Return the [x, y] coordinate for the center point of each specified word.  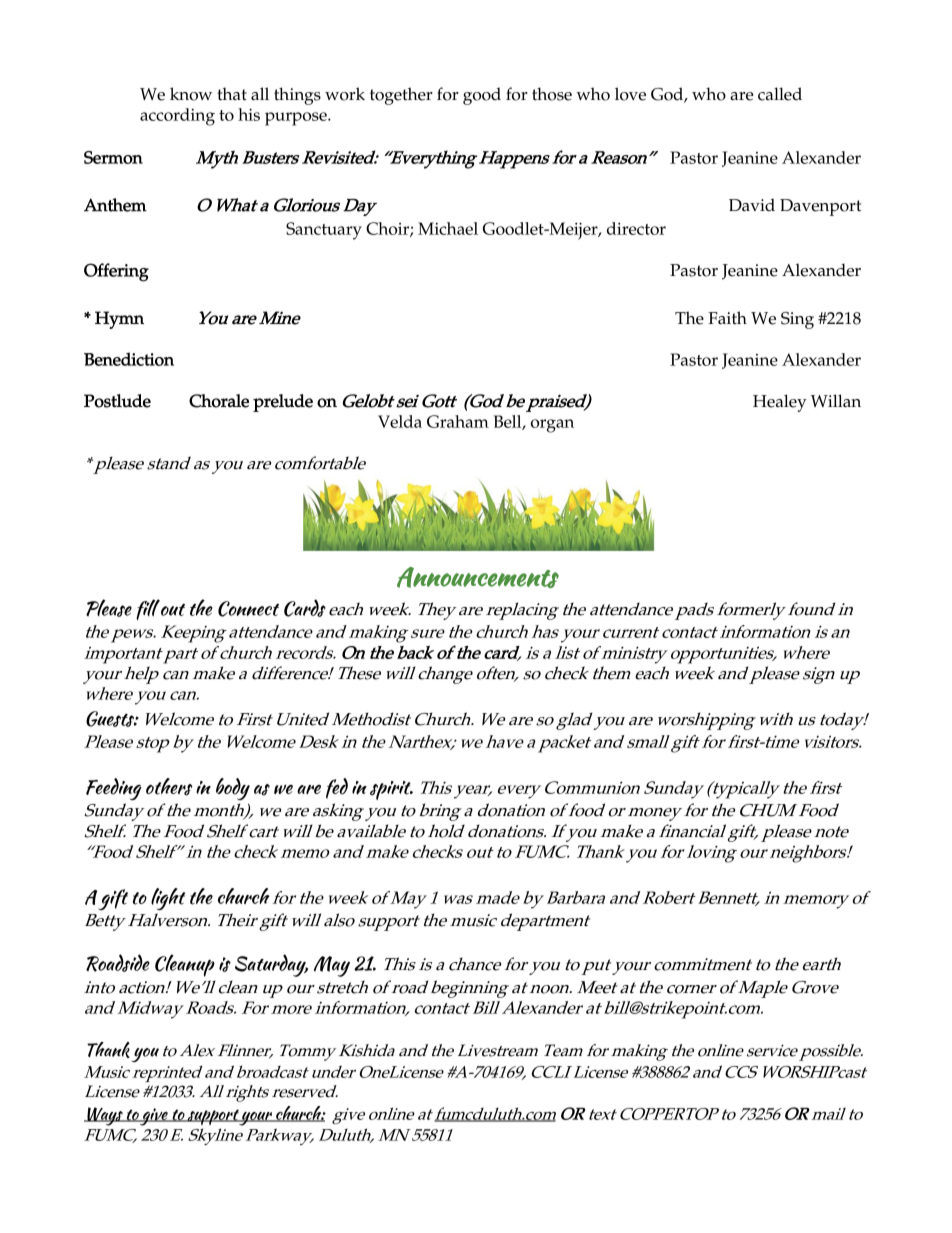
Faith [727, 318]
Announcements [478, 577]
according [177, 117]
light [168, 899]
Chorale [219, 401]
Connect [248, 609]
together [401, 96]
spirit [391, 790]
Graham [458, 421]
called [780, 94]
